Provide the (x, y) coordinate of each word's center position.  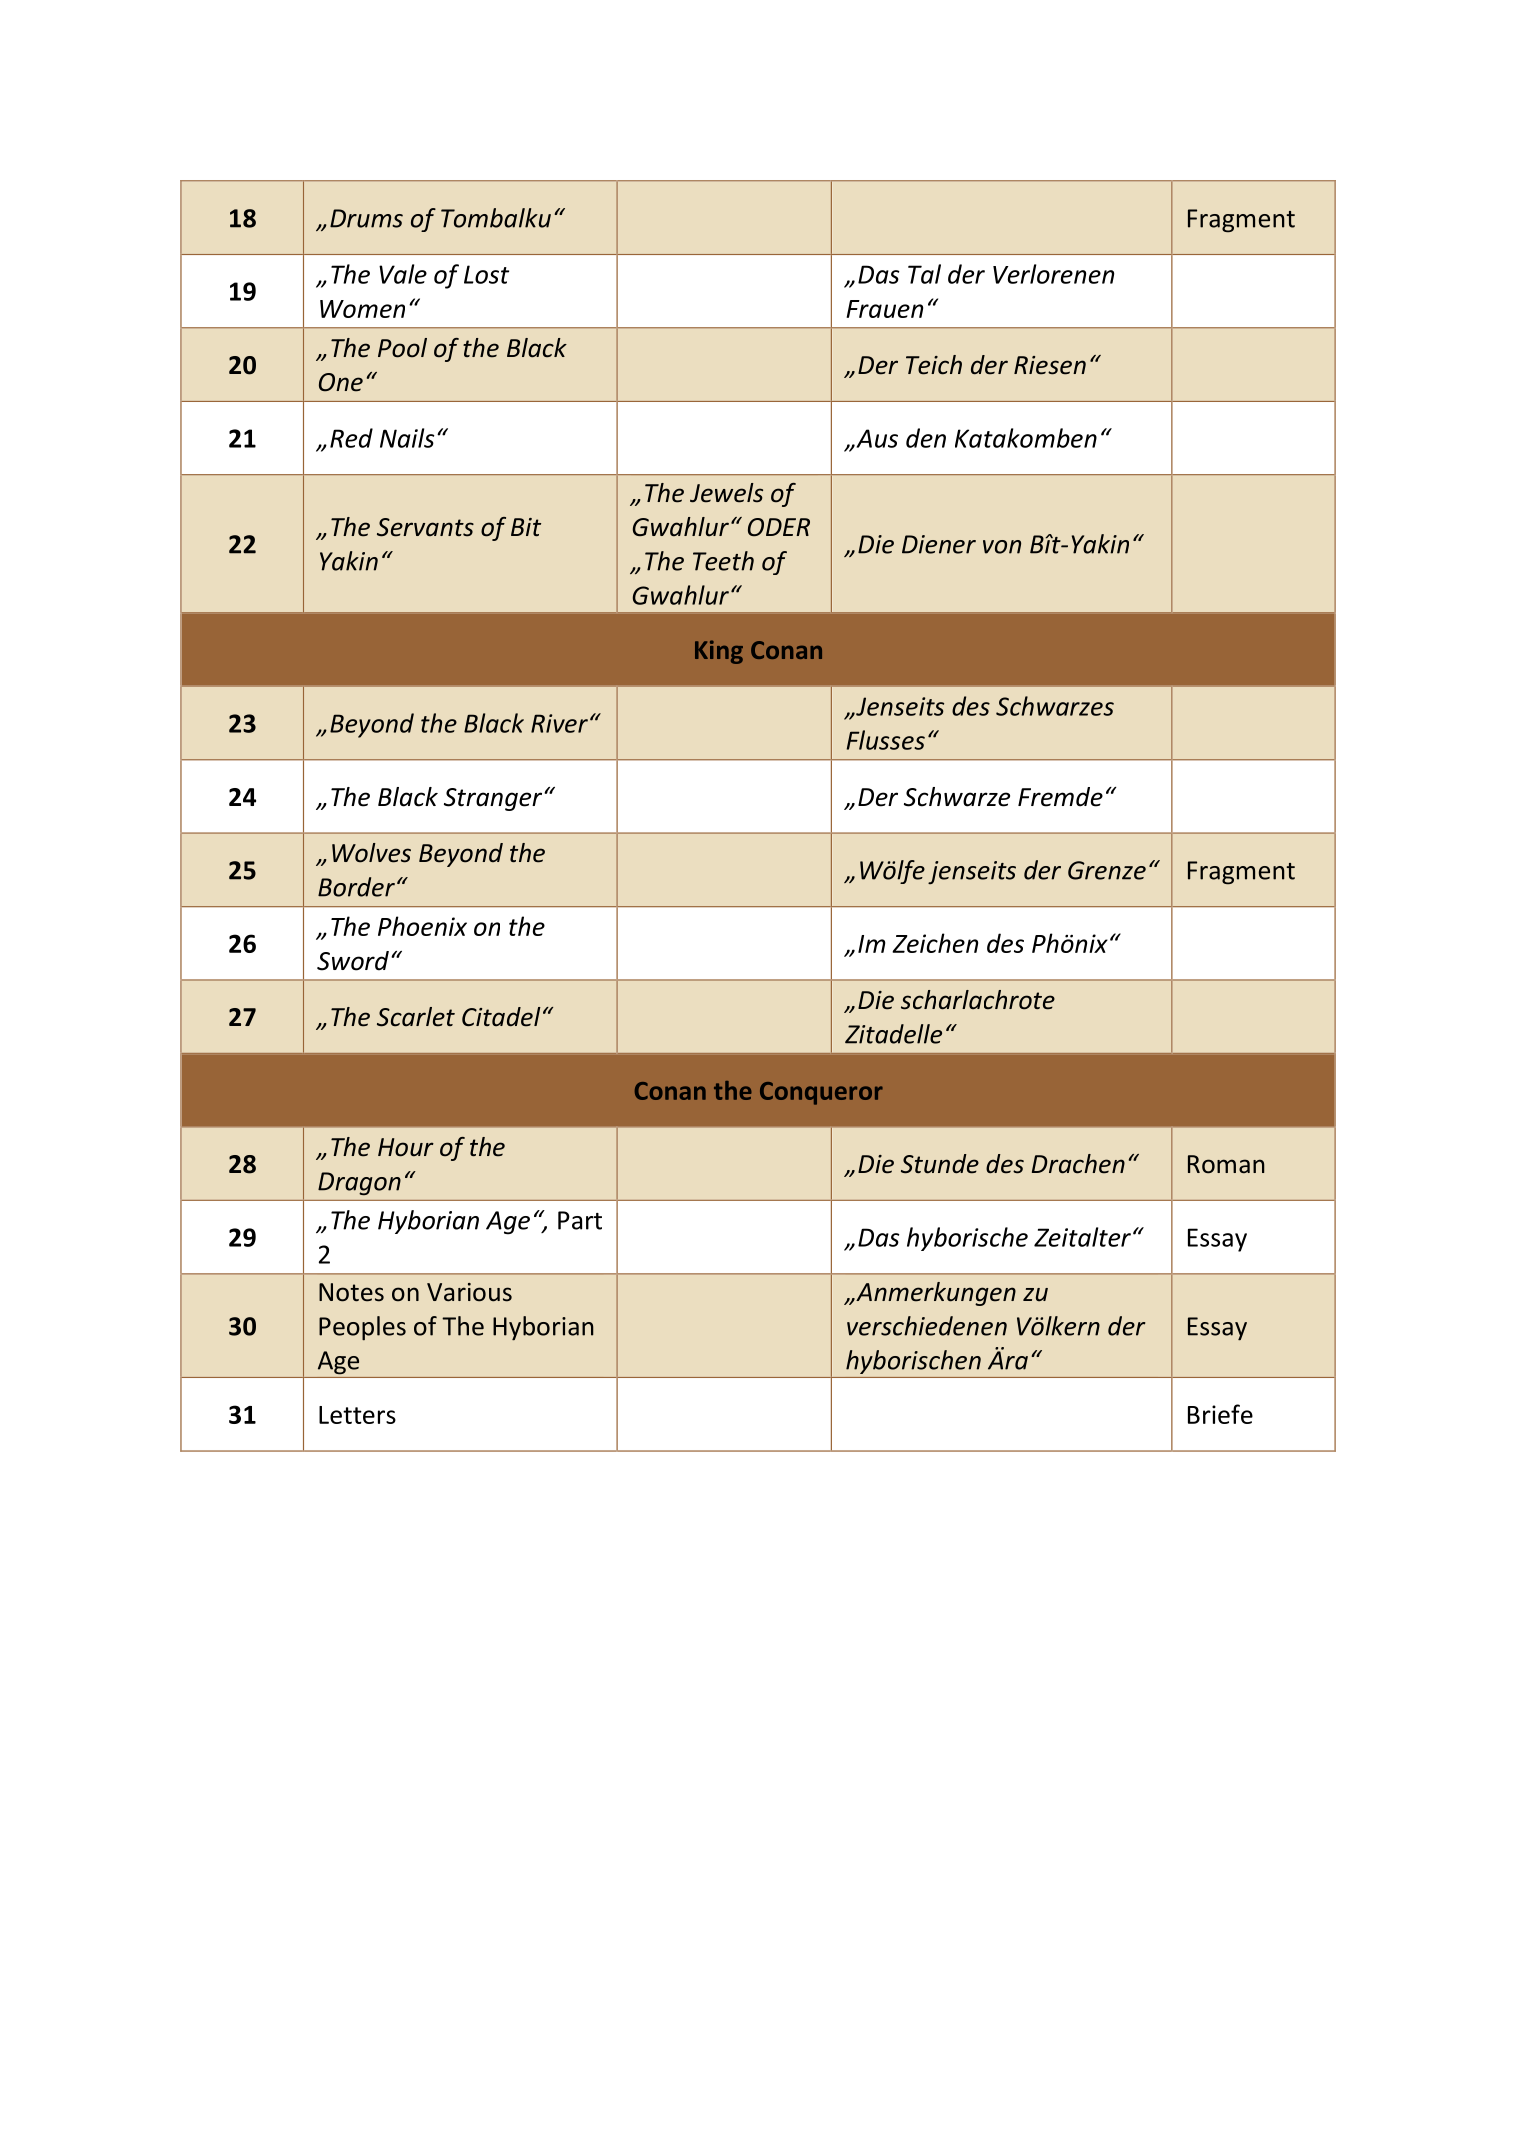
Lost (486, 274)
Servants (425, 527)
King (719, 652)
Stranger (494, 799)
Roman (1226, 1164)
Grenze (1107, 870)
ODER (779, 527)
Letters (357, 1415)
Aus (876, 438)
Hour (406, 1147)
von (1002, 547)
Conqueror (821, 1093)
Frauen (884, 309)
